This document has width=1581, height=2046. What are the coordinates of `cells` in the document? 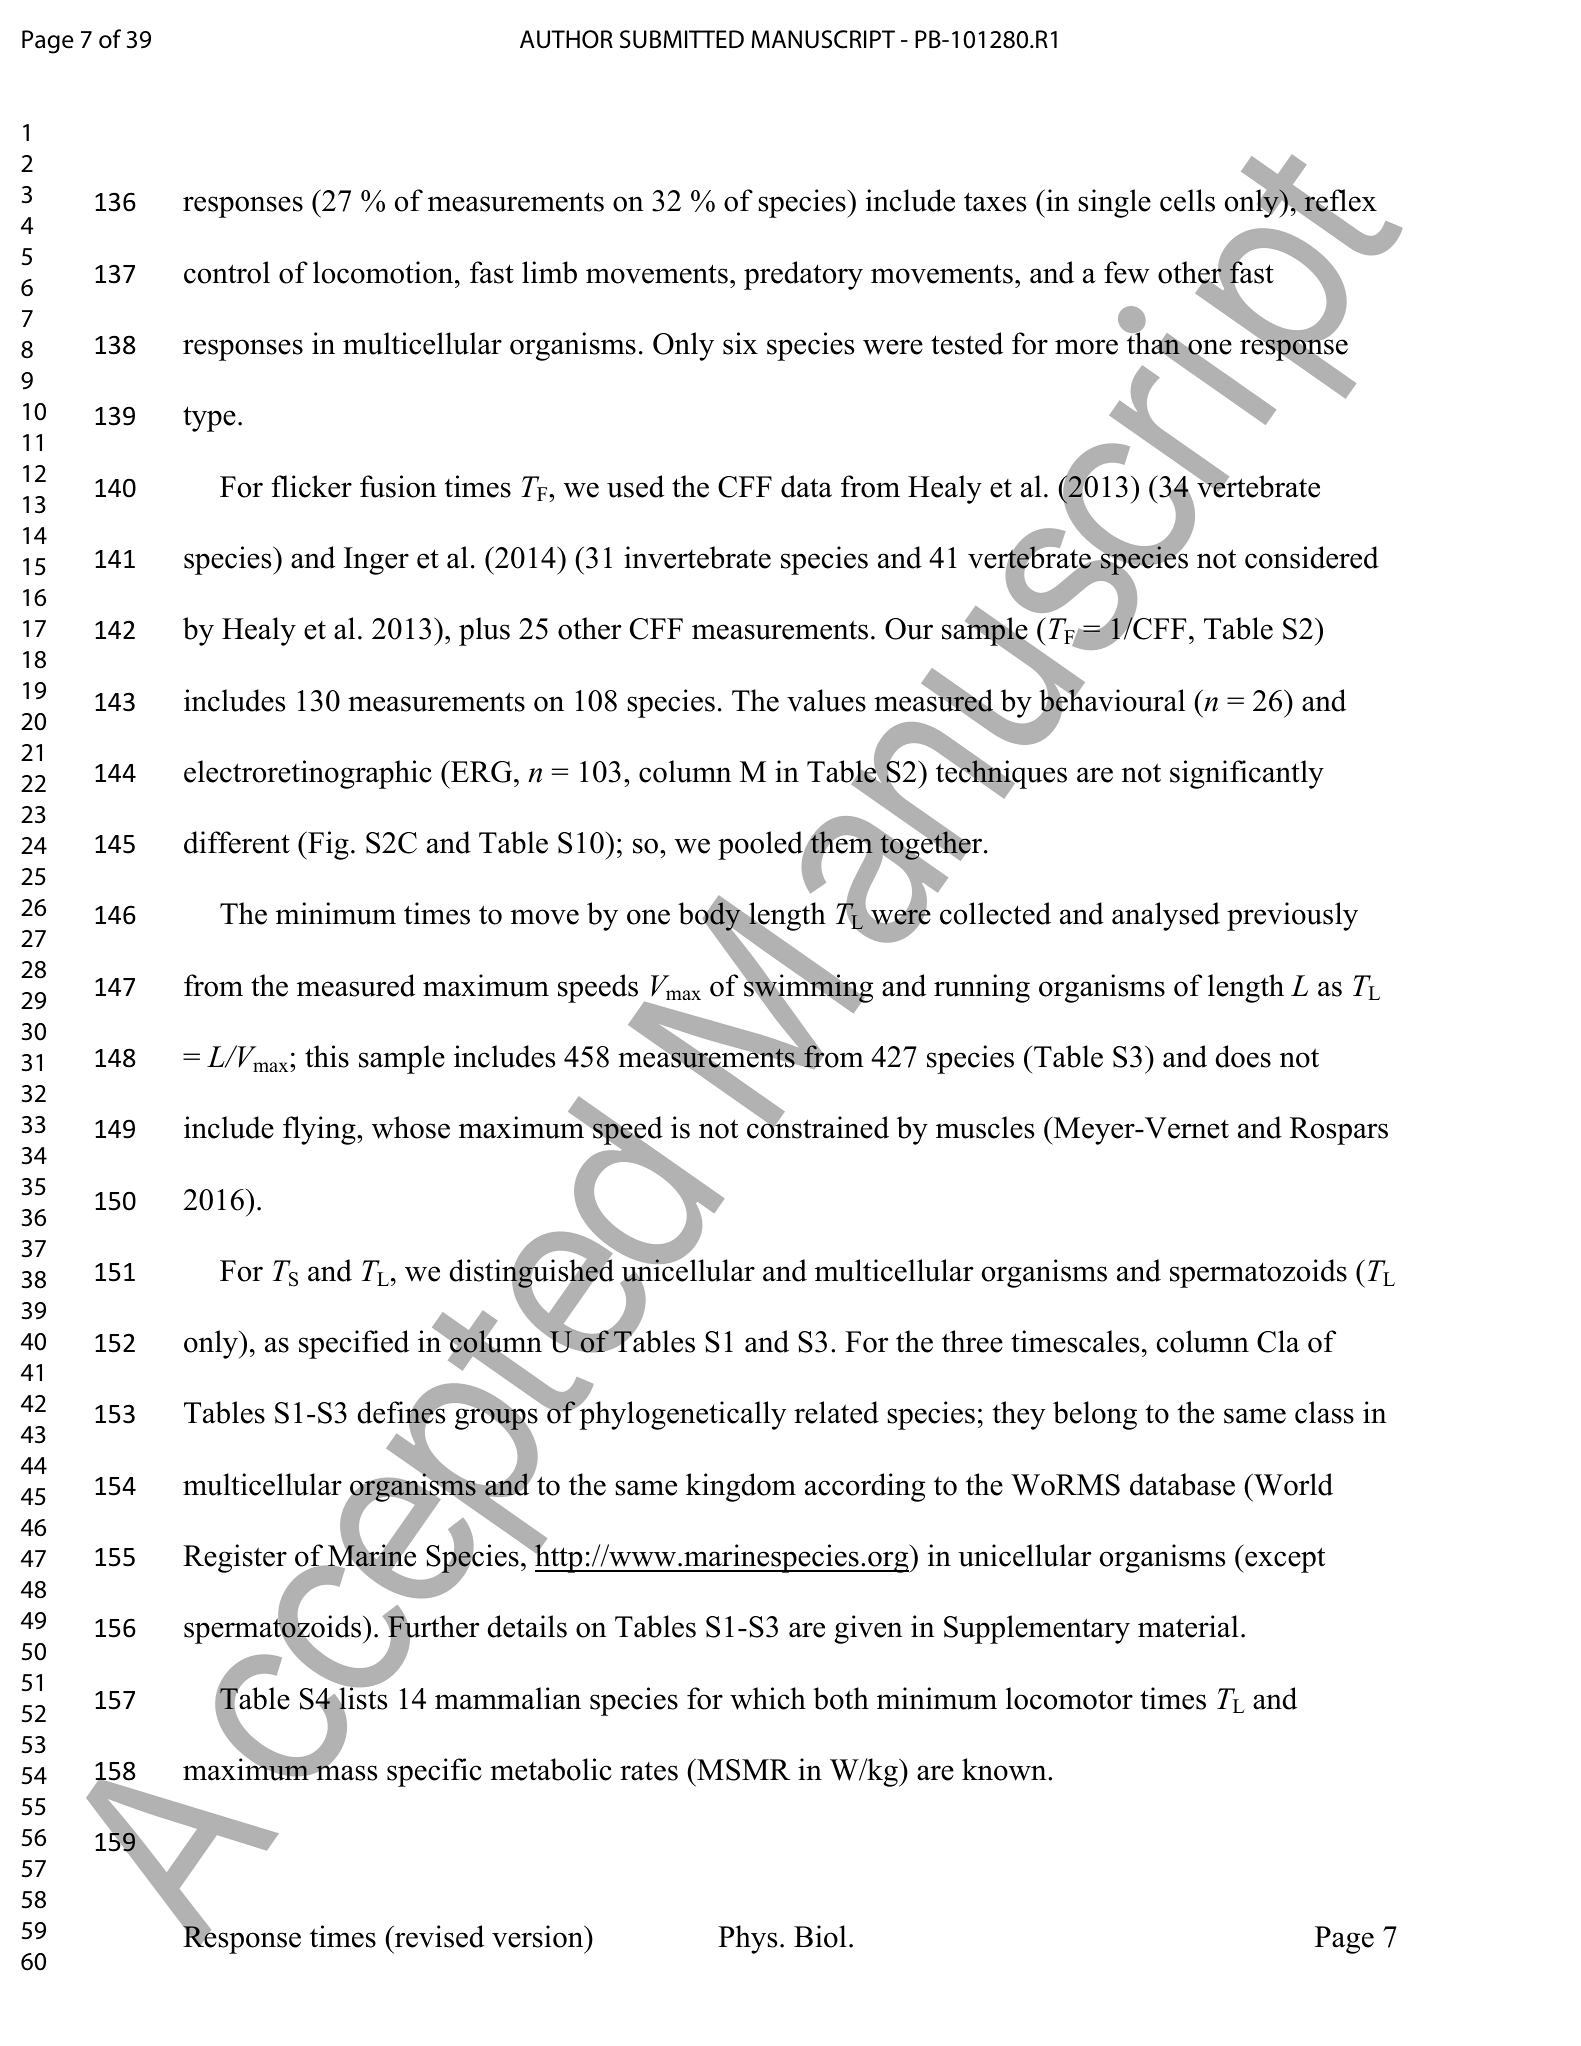 It's located at (1187, 200).
